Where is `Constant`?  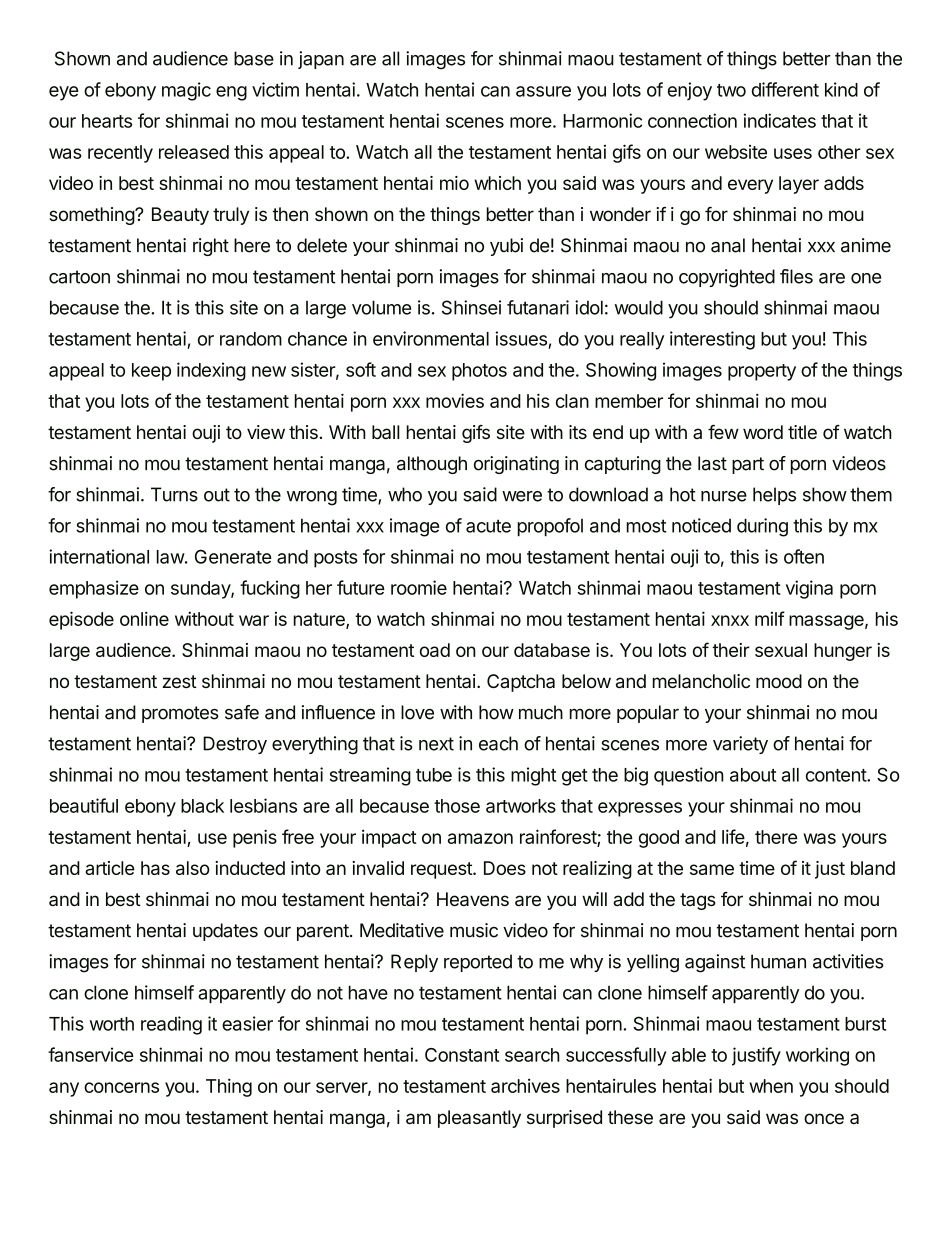 Constant is located at coordinates (462, 1055).
